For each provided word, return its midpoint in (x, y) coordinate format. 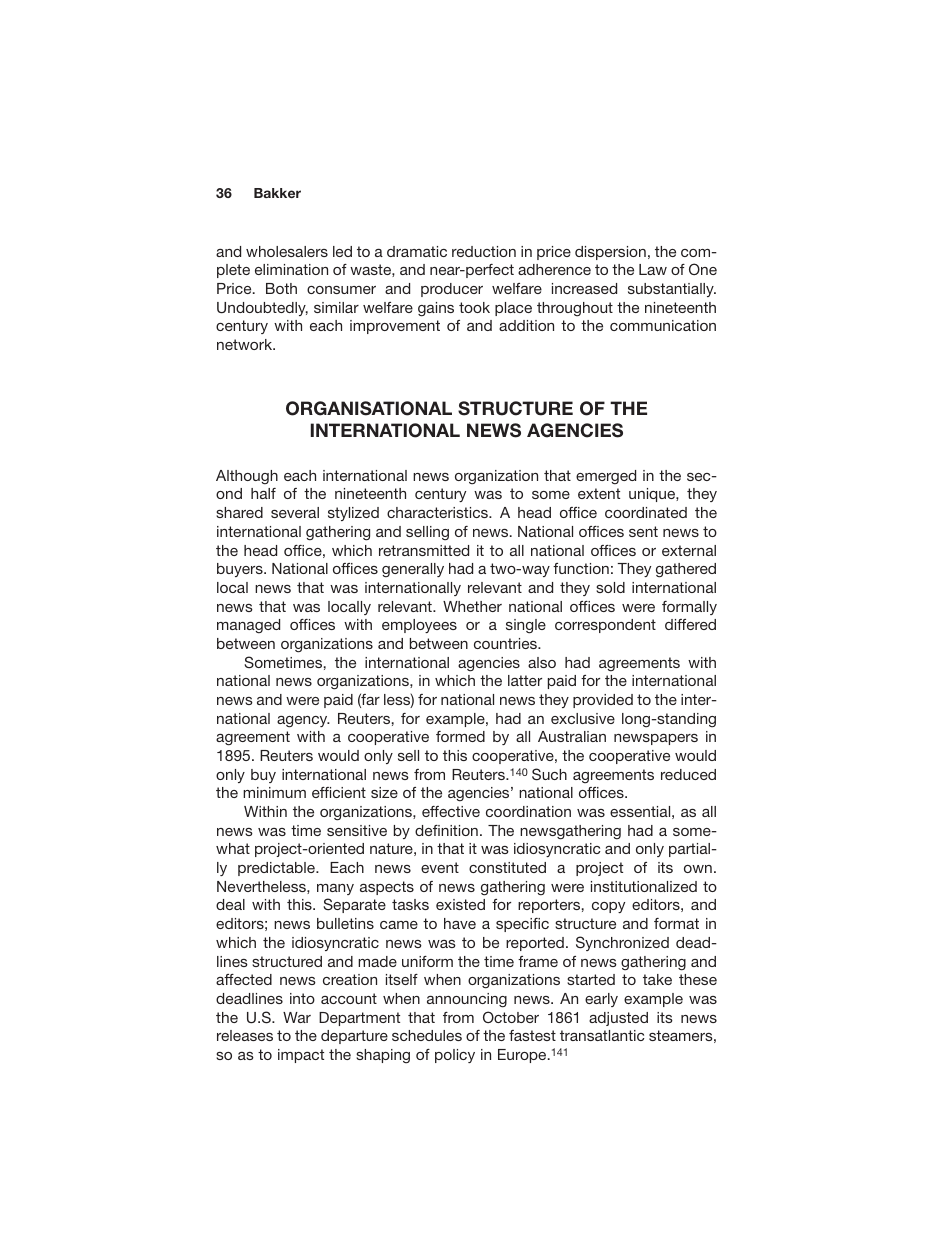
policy (455, 1056)
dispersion (610, 253)
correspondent (605, 626)
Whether (472, 606)
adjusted (618, 1019)
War (297, 1017)
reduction (484, 251)
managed (248, 626)
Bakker (277, 193)
